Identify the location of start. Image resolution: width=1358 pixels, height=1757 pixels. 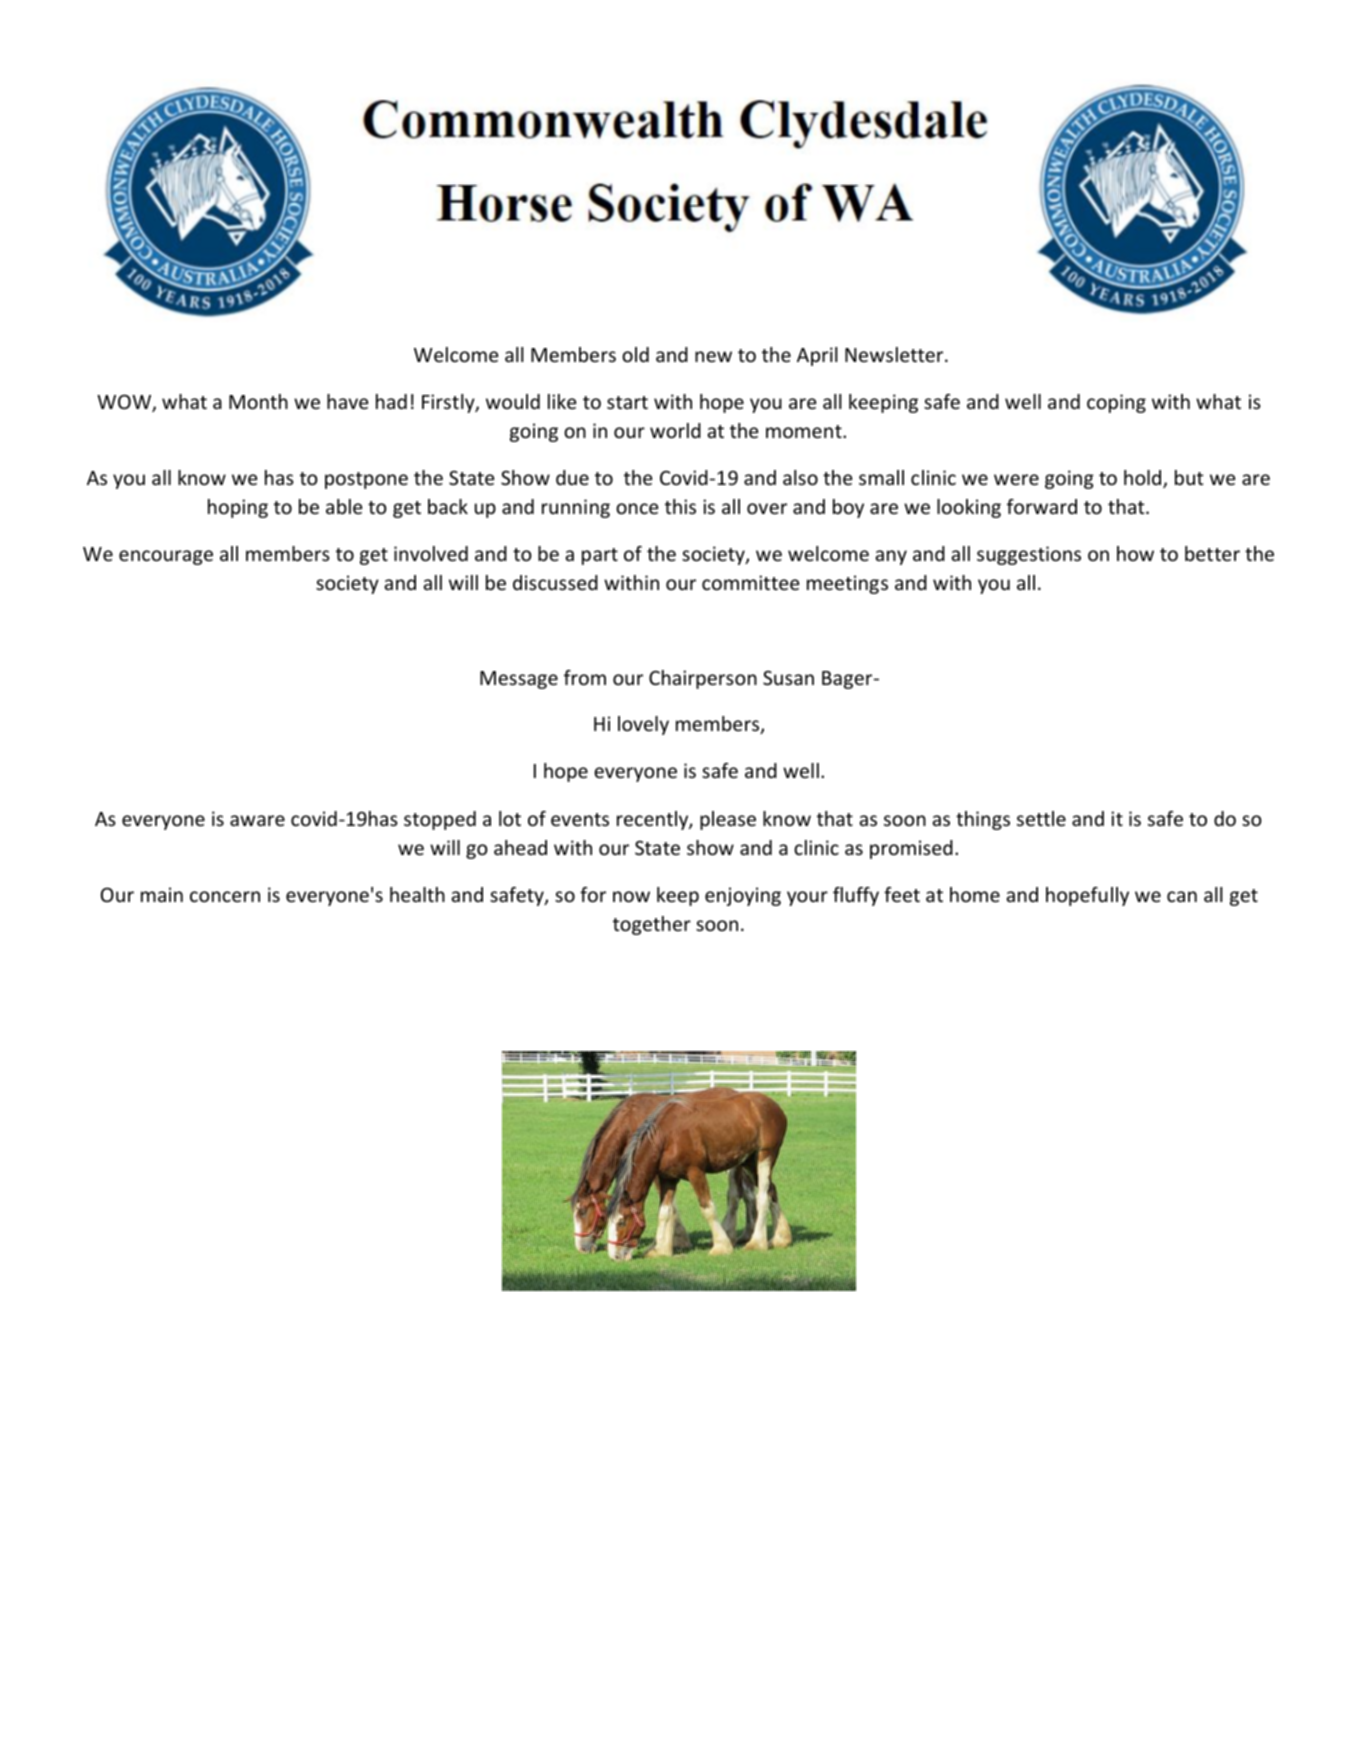
(627, 402).
